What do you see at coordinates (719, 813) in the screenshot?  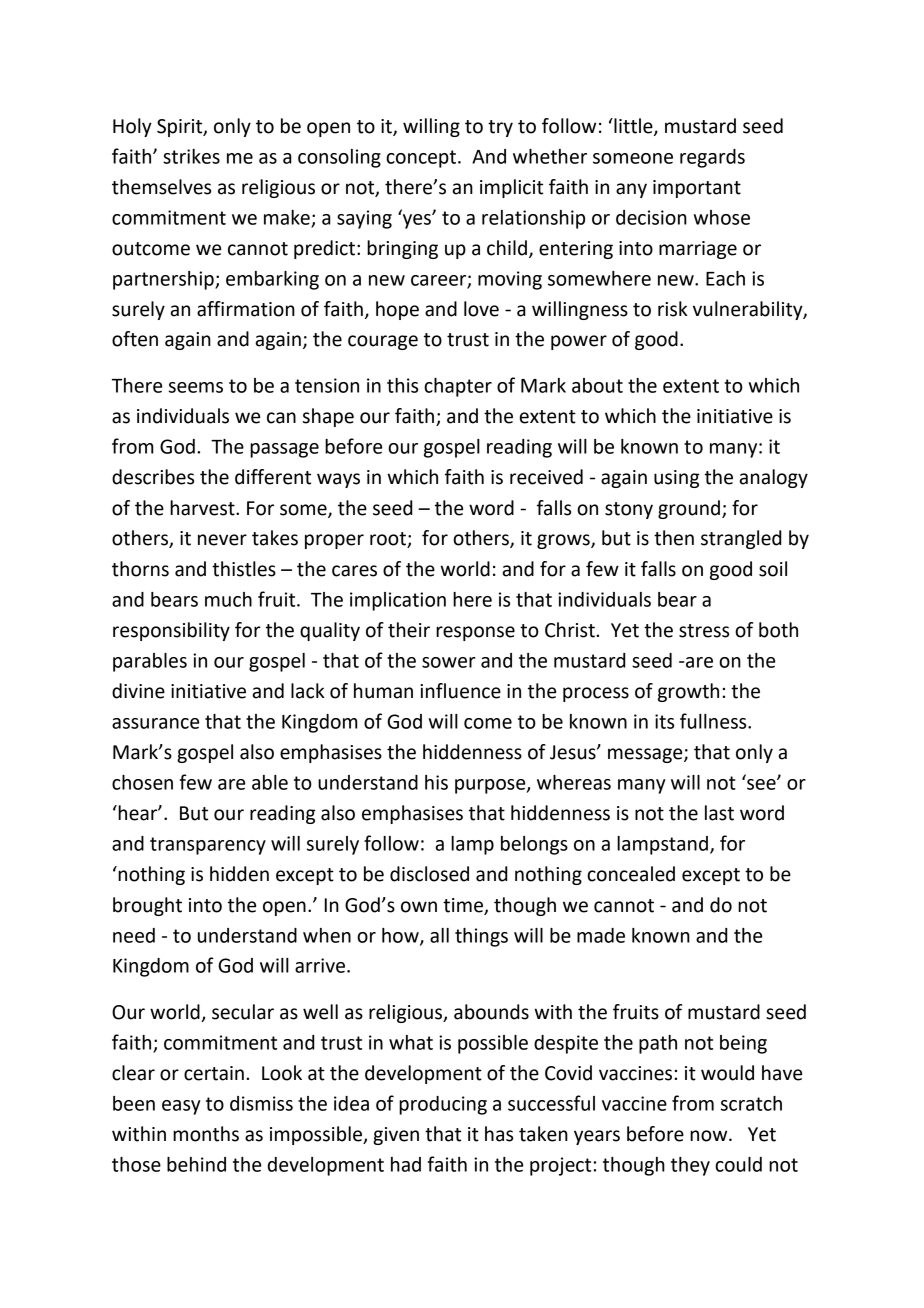 I see `last` at bounding box center [719, 813].
